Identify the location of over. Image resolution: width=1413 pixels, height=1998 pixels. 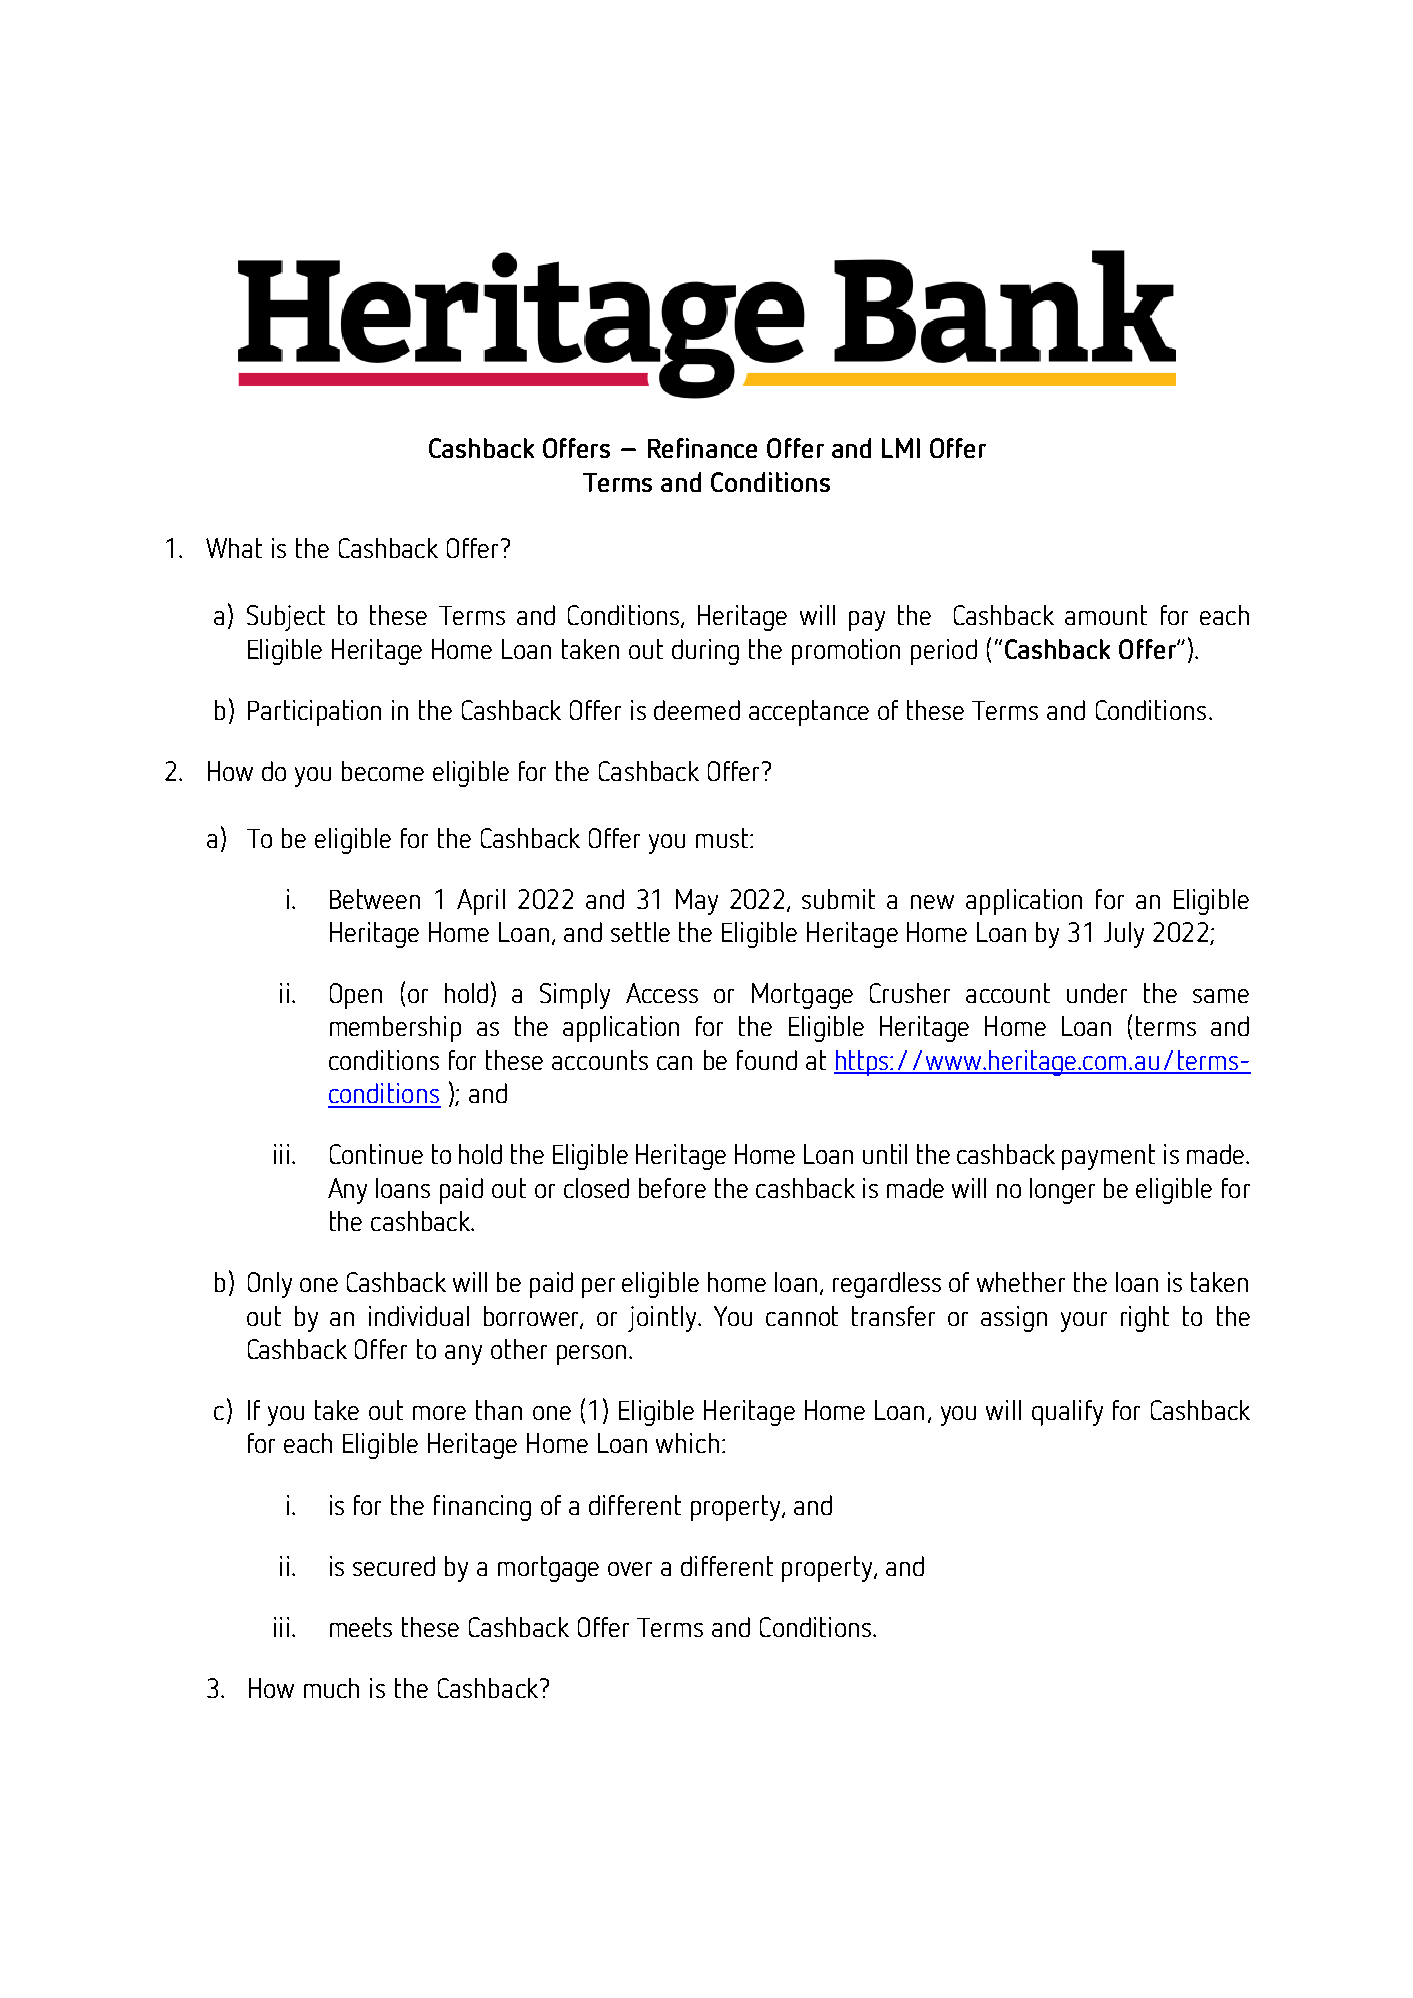
(630, 1569).
